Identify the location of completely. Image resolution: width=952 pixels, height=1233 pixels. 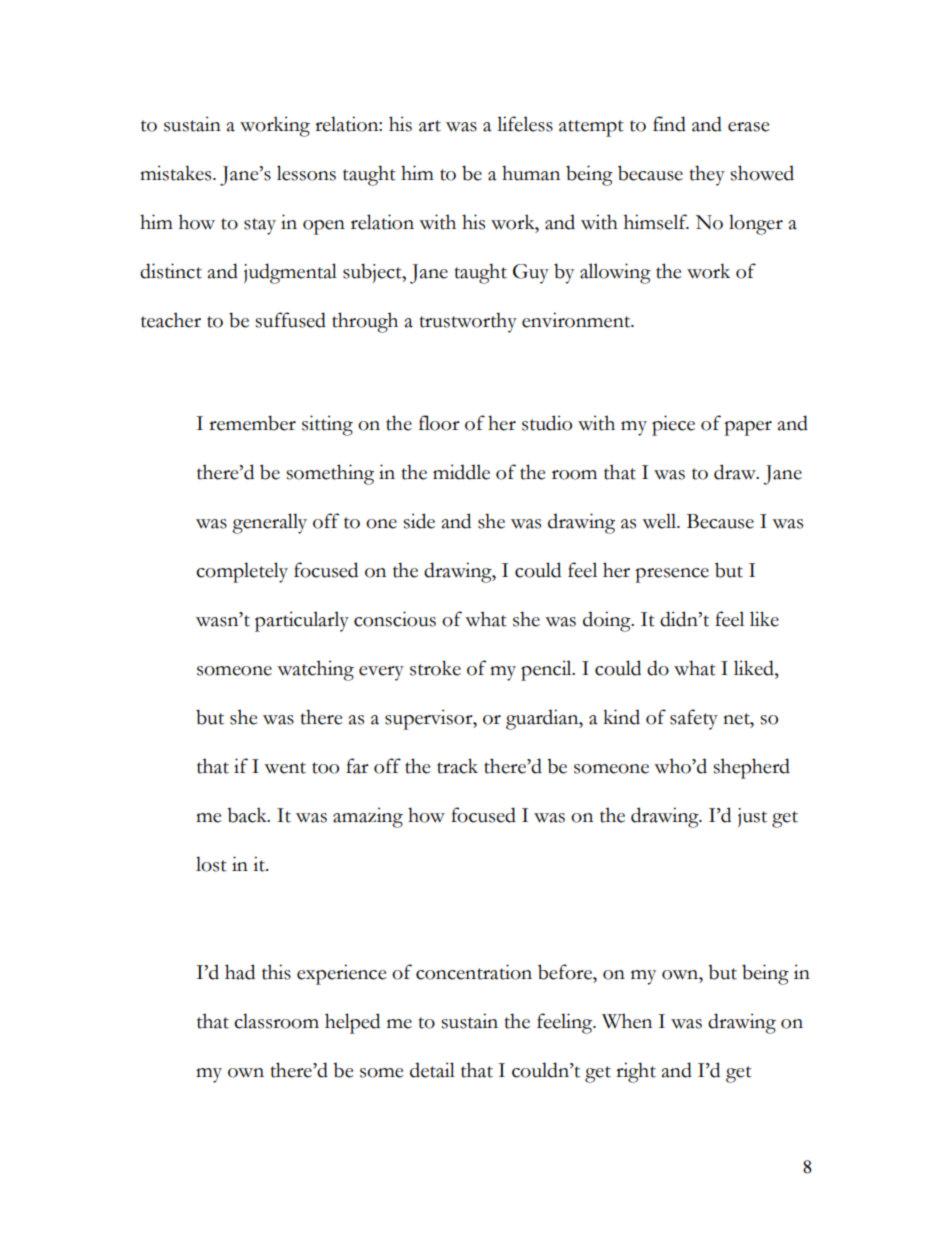
(242, 572).
